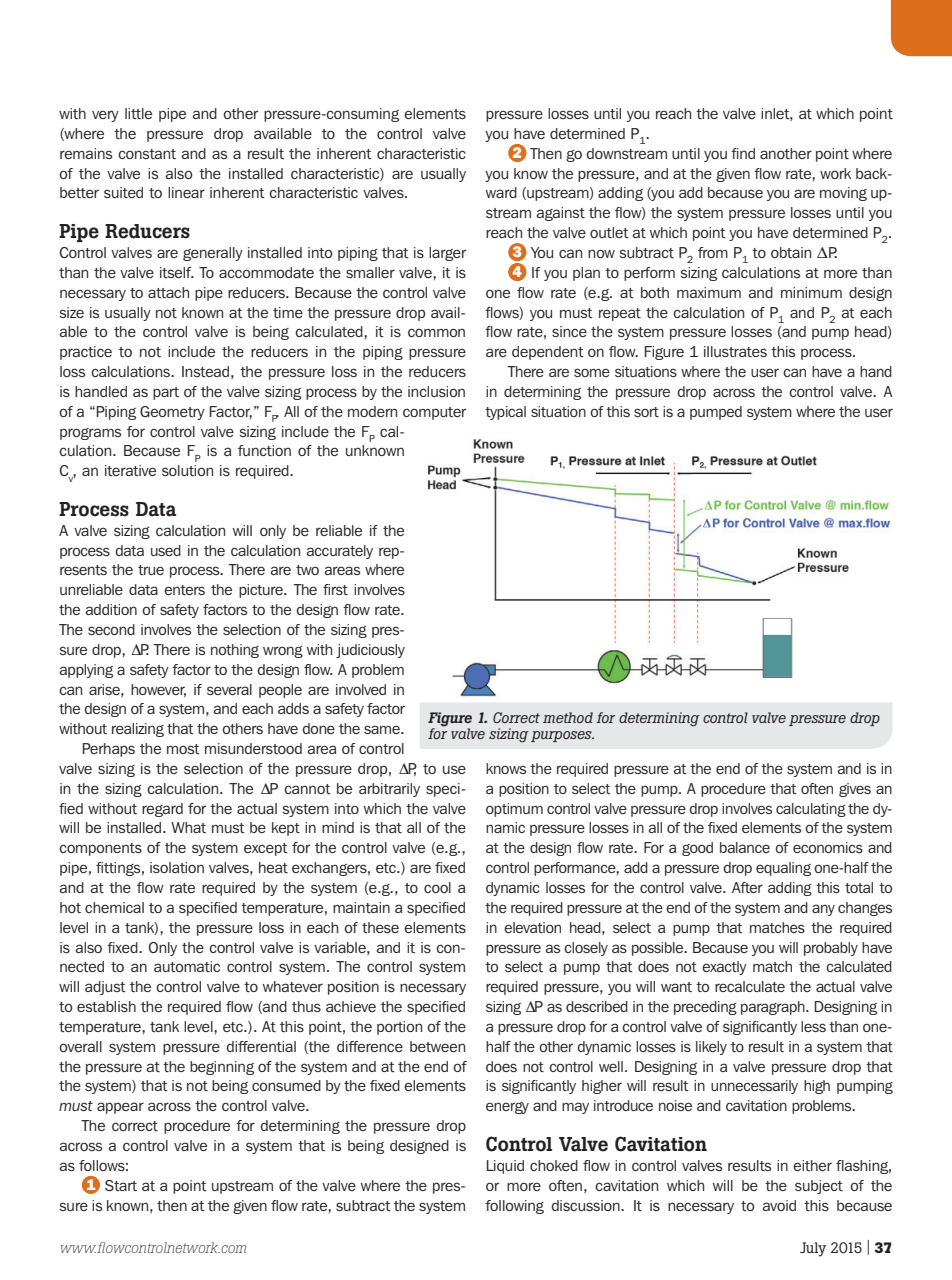 Image resolution: width=952 pixels, height=1280 pixels. Describe the element at coordinates (447, 254) in the screenshot. I see `larger` at that location.
